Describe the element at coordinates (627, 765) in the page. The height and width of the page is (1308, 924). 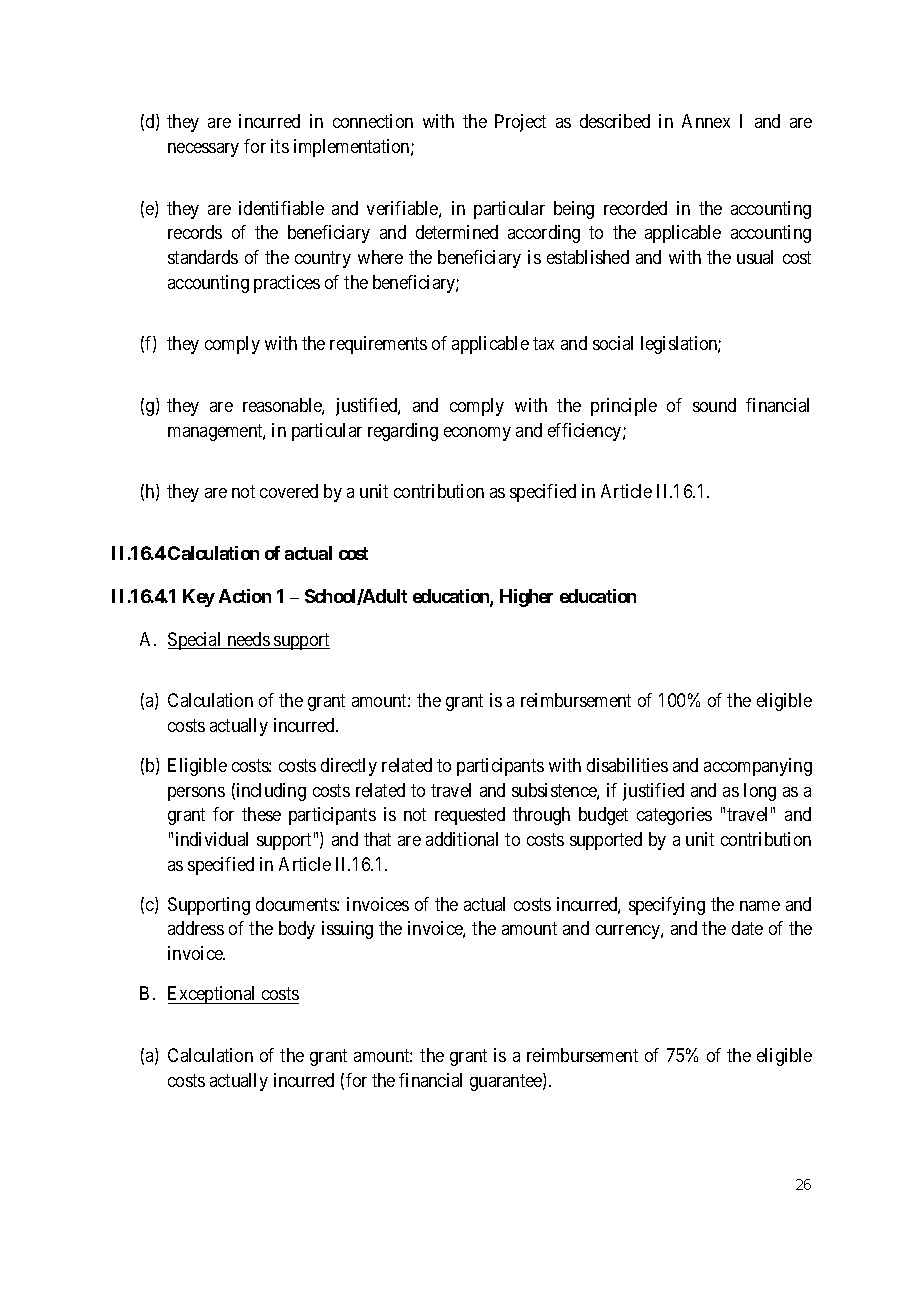
I see `disabilities` at that location.
